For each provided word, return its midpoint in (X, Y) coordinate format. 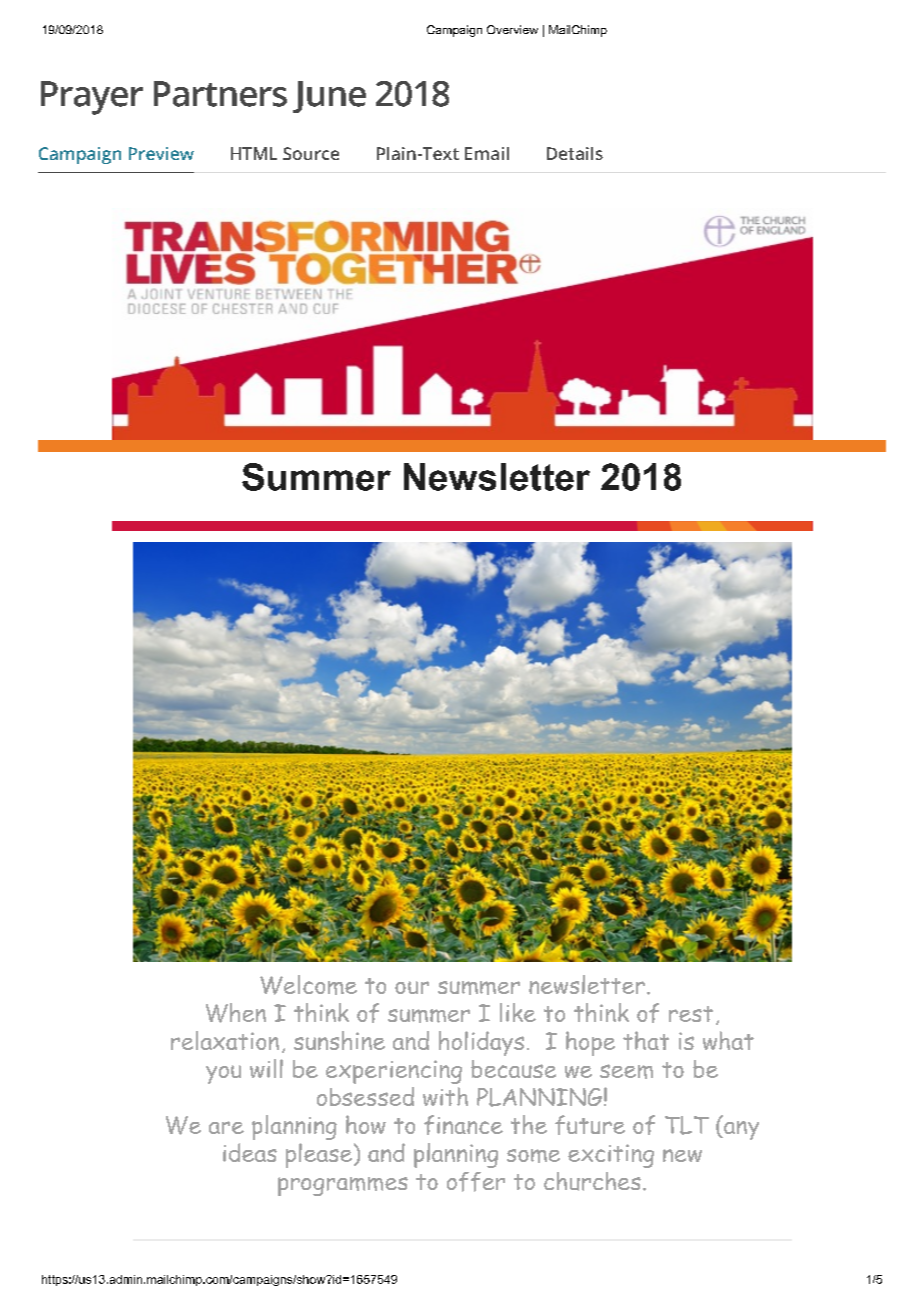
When (236, 1013)
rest (691, 1014)
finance (463, 1125)
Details (575, 153)
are (226, 1127)
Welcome (308, 985)
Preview (161, 153)
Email (487, 153)
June (329, 97)
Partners (220, 94)
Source (311, 153)
